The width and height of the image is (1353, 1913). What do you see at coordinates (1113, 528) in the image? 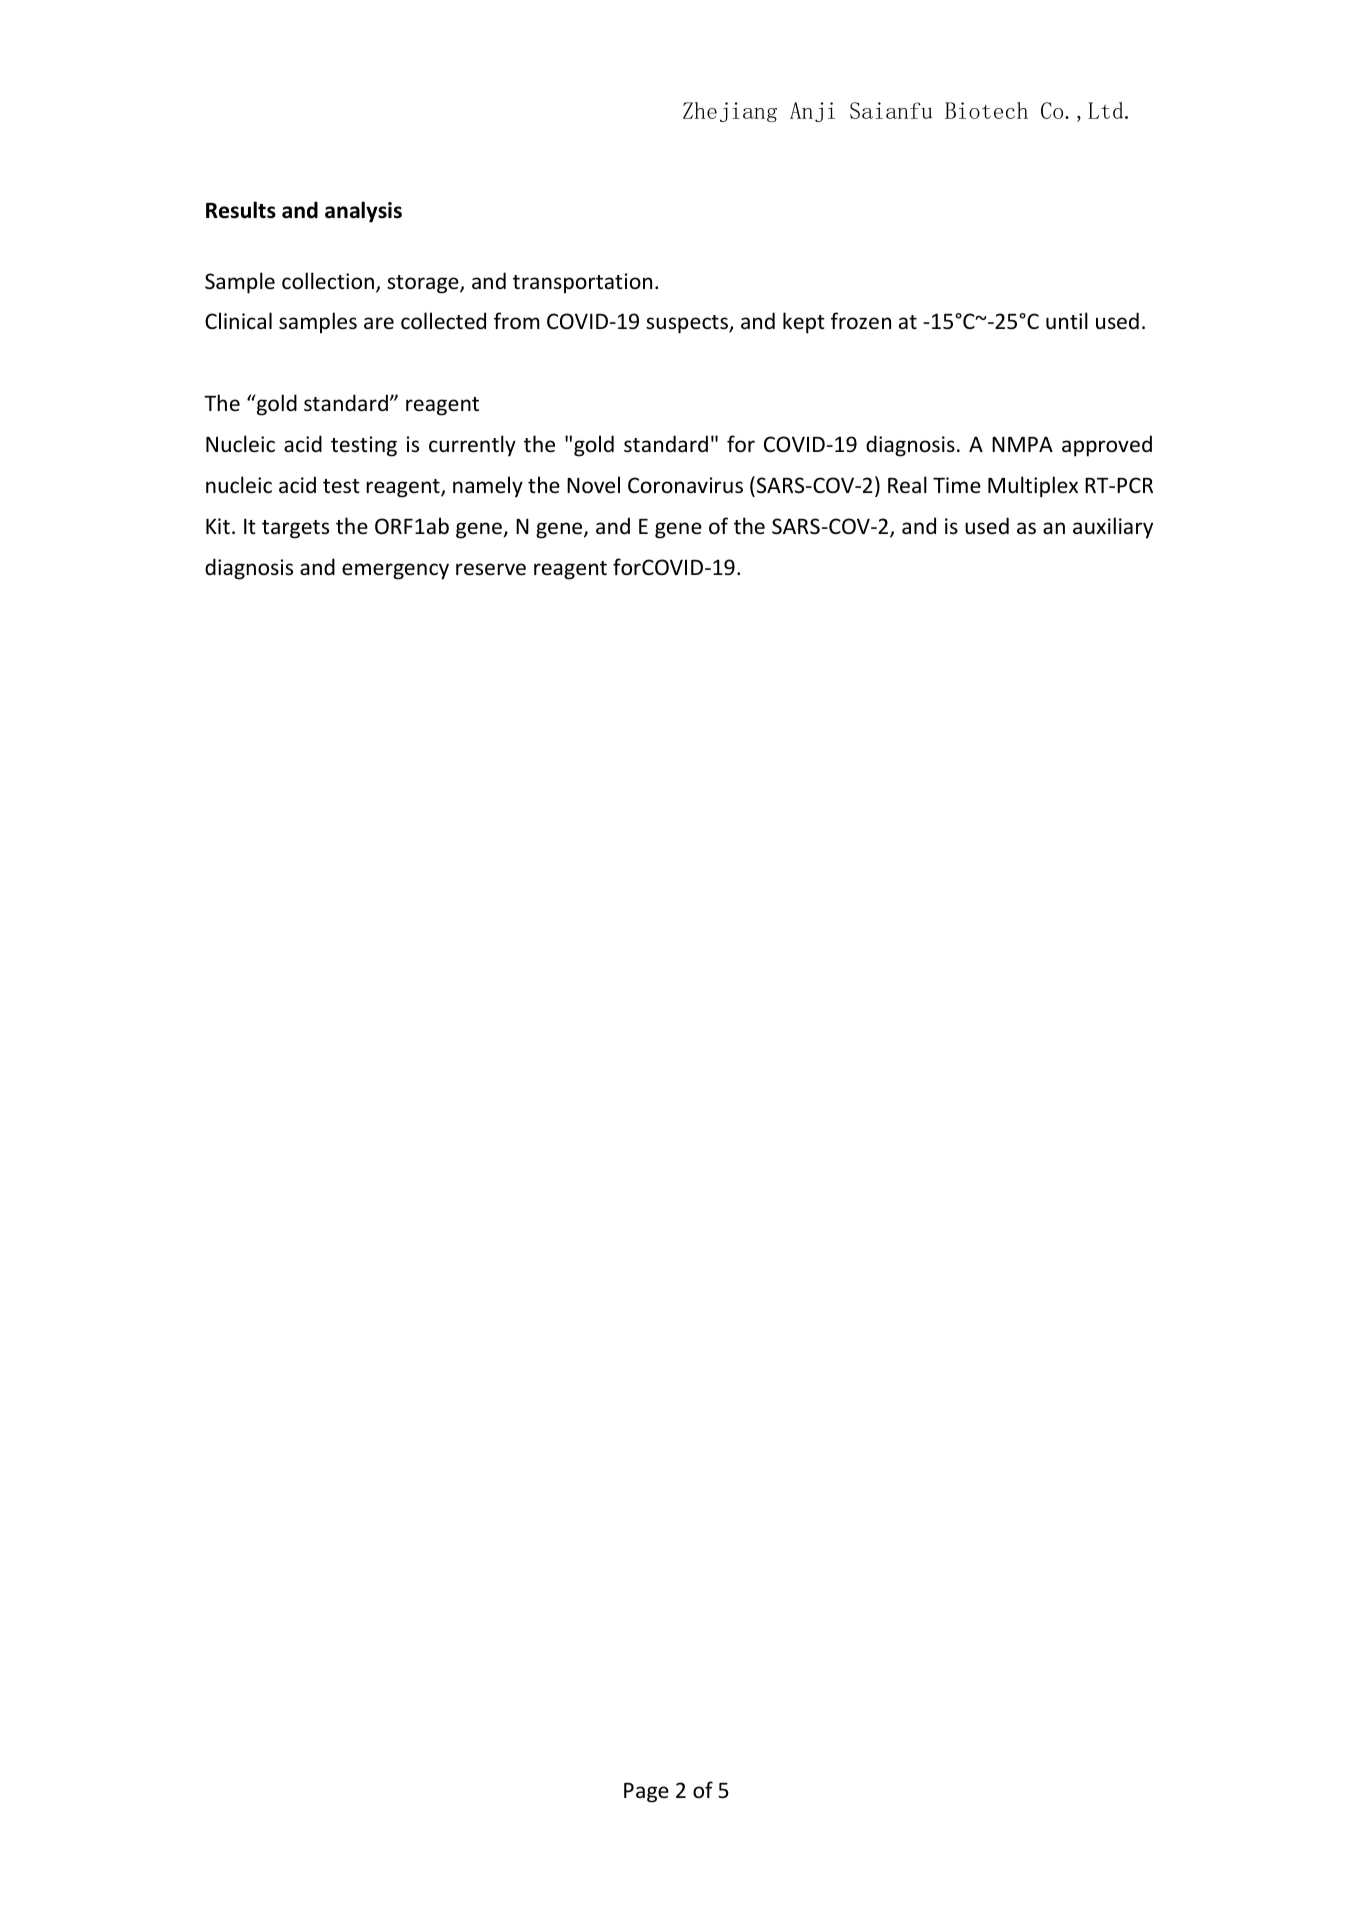
I see `auxiliary` at bounding box center [1113, 528].
